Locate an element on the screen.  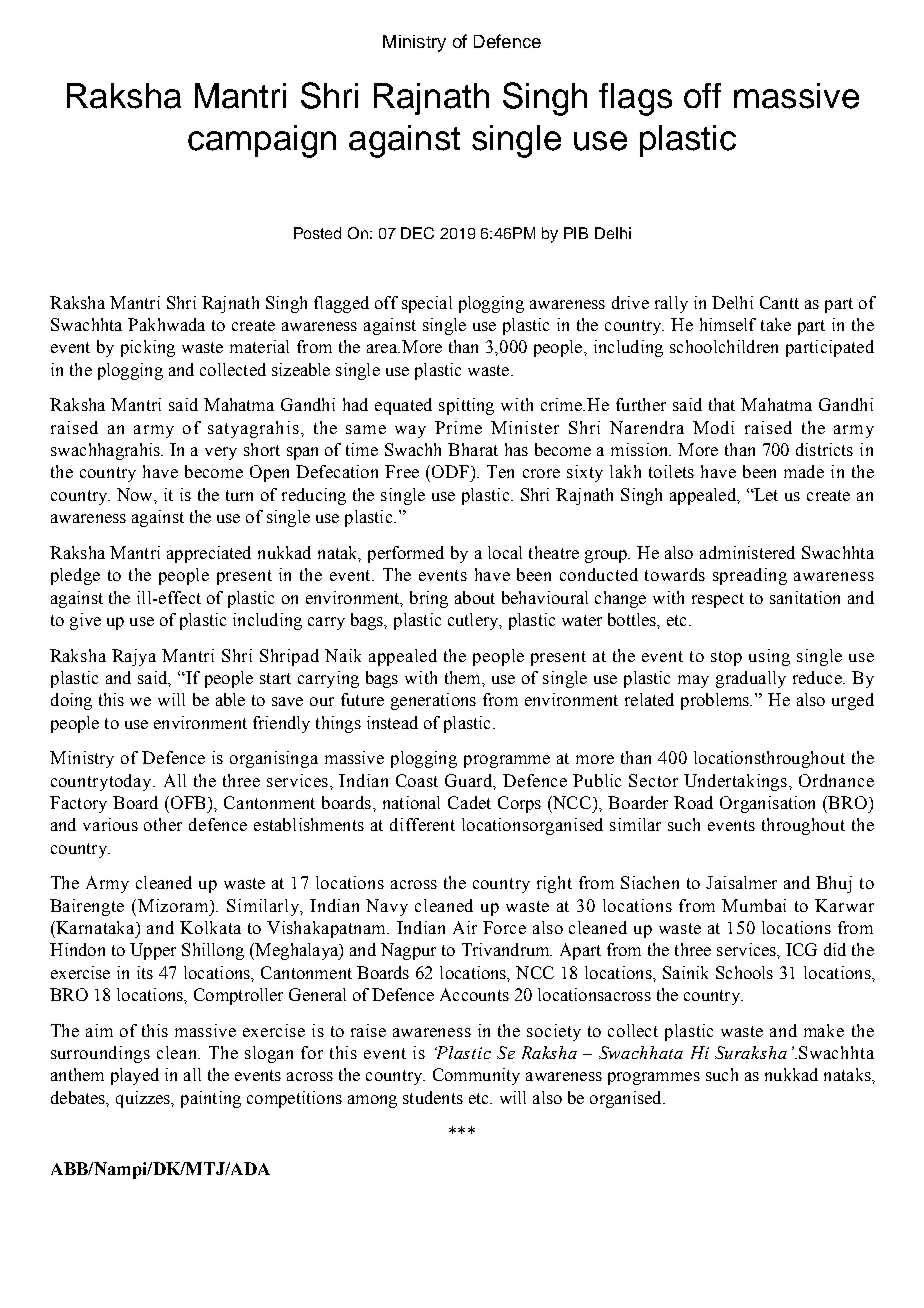
spreading is located at coordinates (750, 576).
